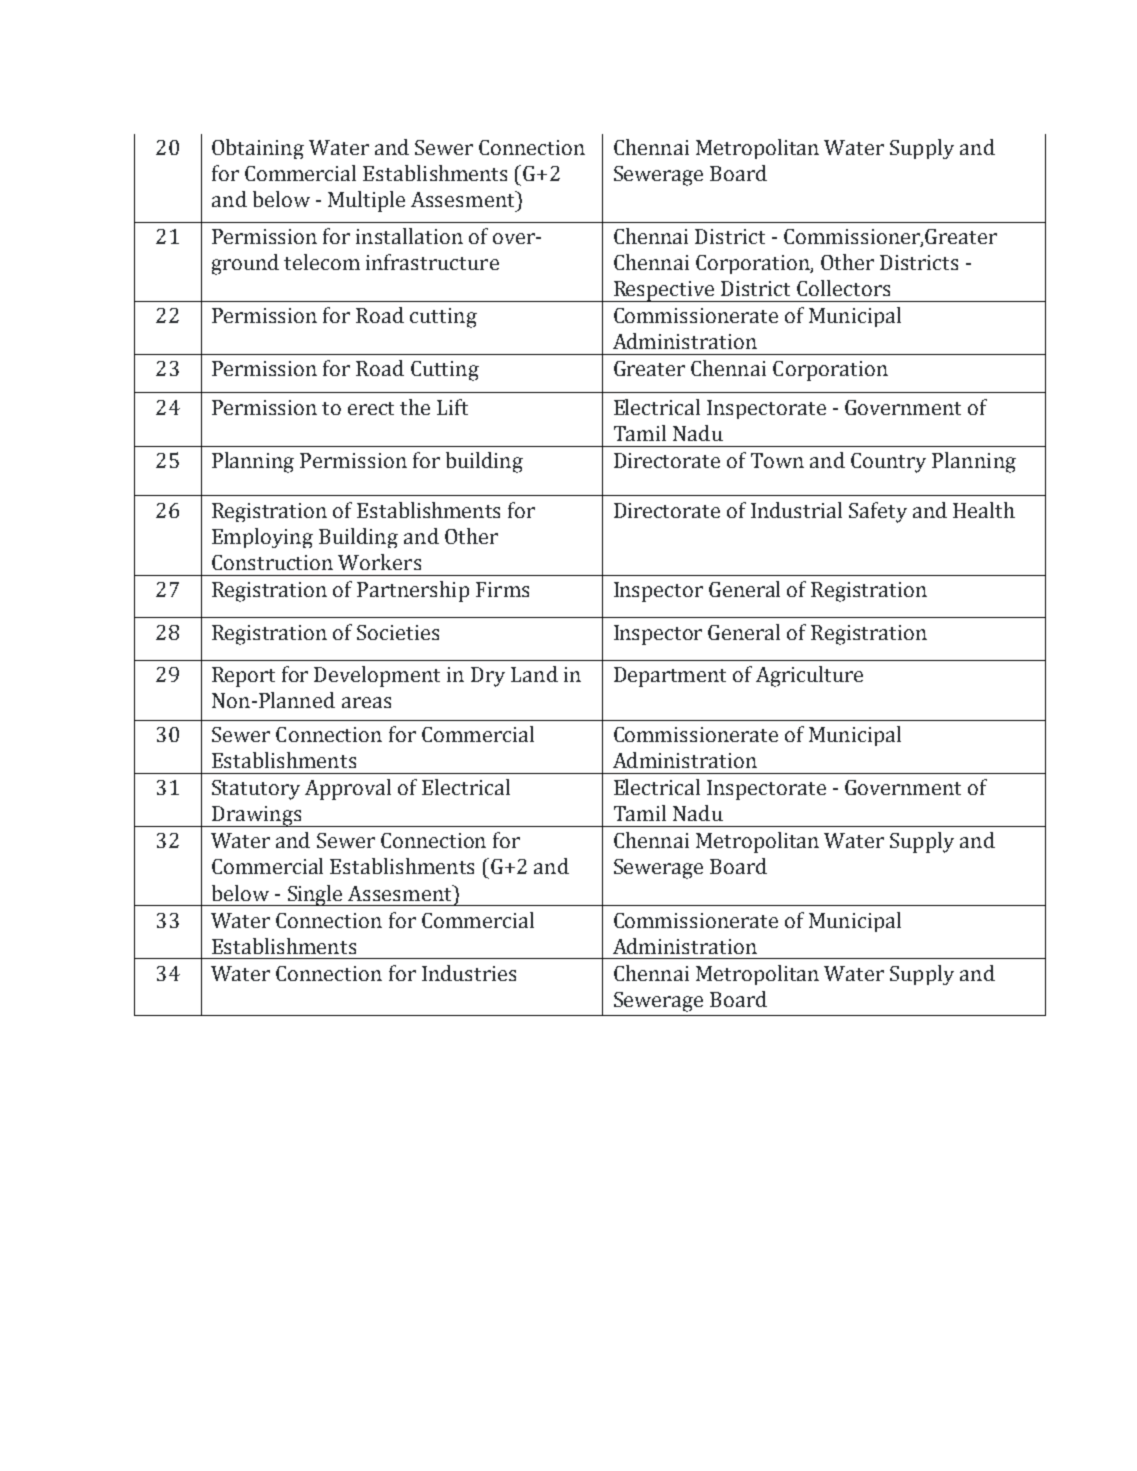  Describe the element at coordinates (469, 973) in the screenshot. I see `Industries` at that location.
